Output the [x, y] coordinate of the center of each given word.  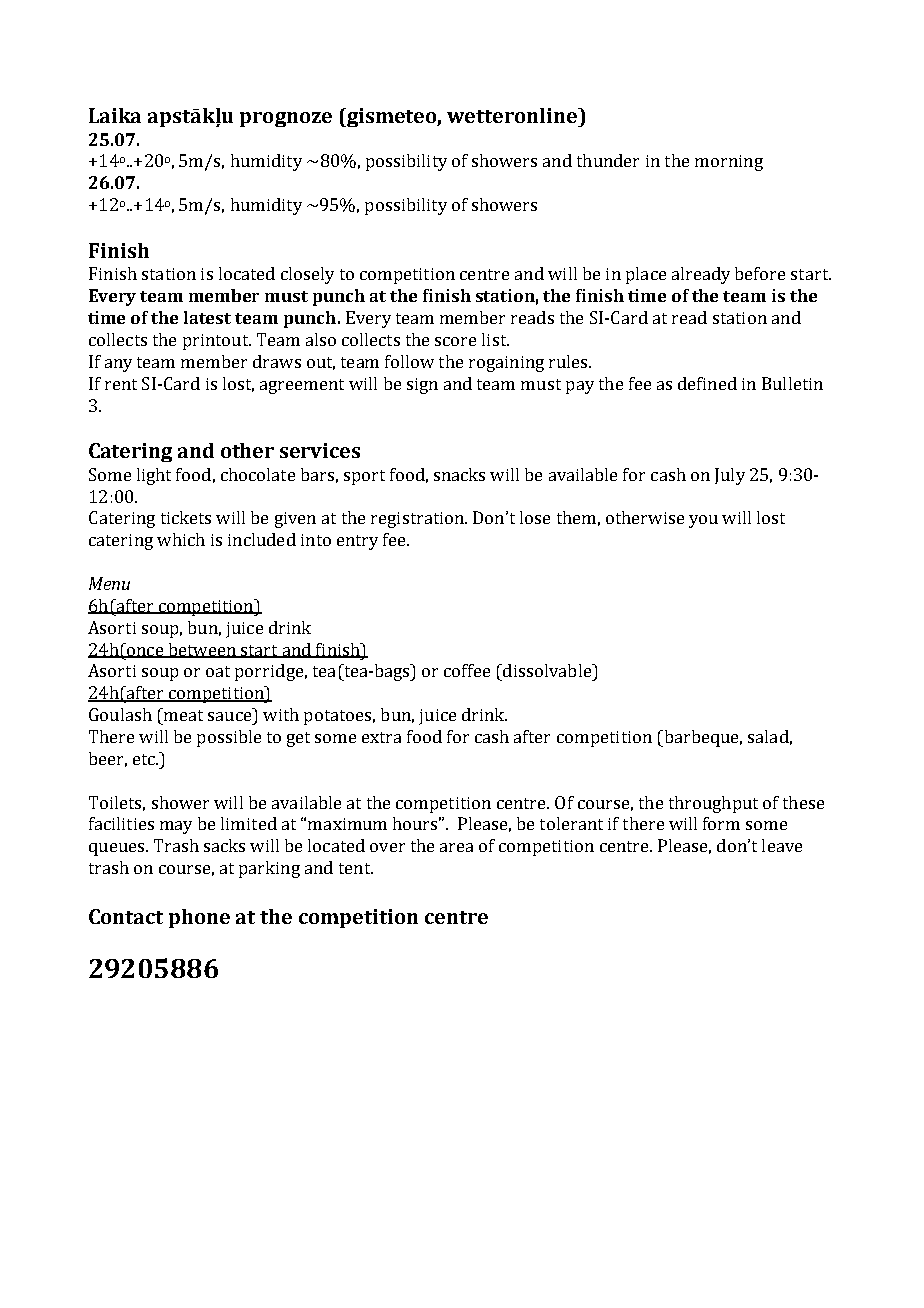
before [760, 273]
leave [782, 845]
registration [418, 520]
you [703, 521]
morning [729, 163]
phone [199, 918]
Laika [115, 115]
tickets [186, 517]
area [456, 847]
